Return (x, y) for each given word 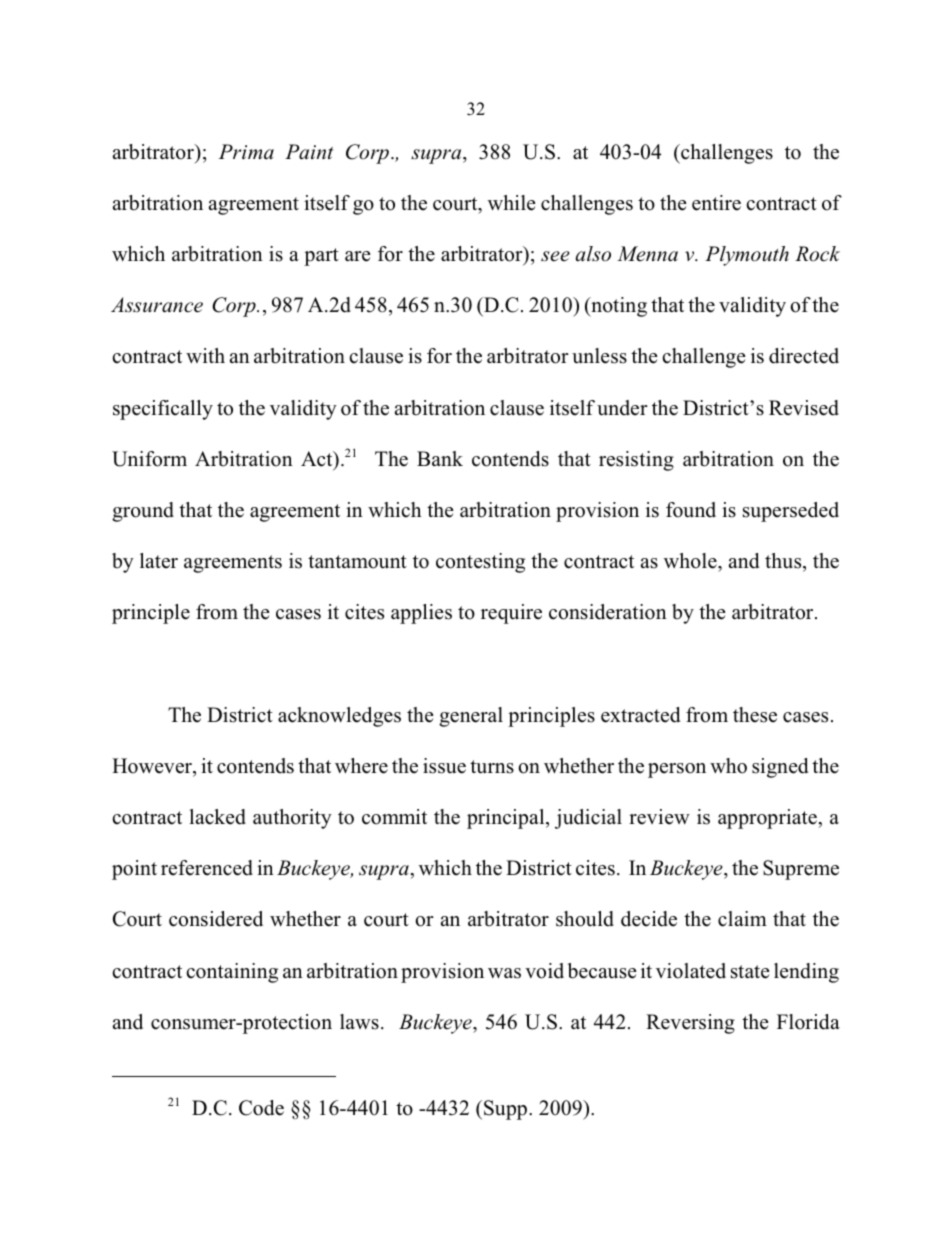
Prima (246, 151)
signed (780, 768)
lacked (217, 817)
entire (716, 203)
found (691, 510)
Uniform (149, 459)
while (512, 203)
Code (261, 1108)
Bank (440, 458)
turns (492, 767)
